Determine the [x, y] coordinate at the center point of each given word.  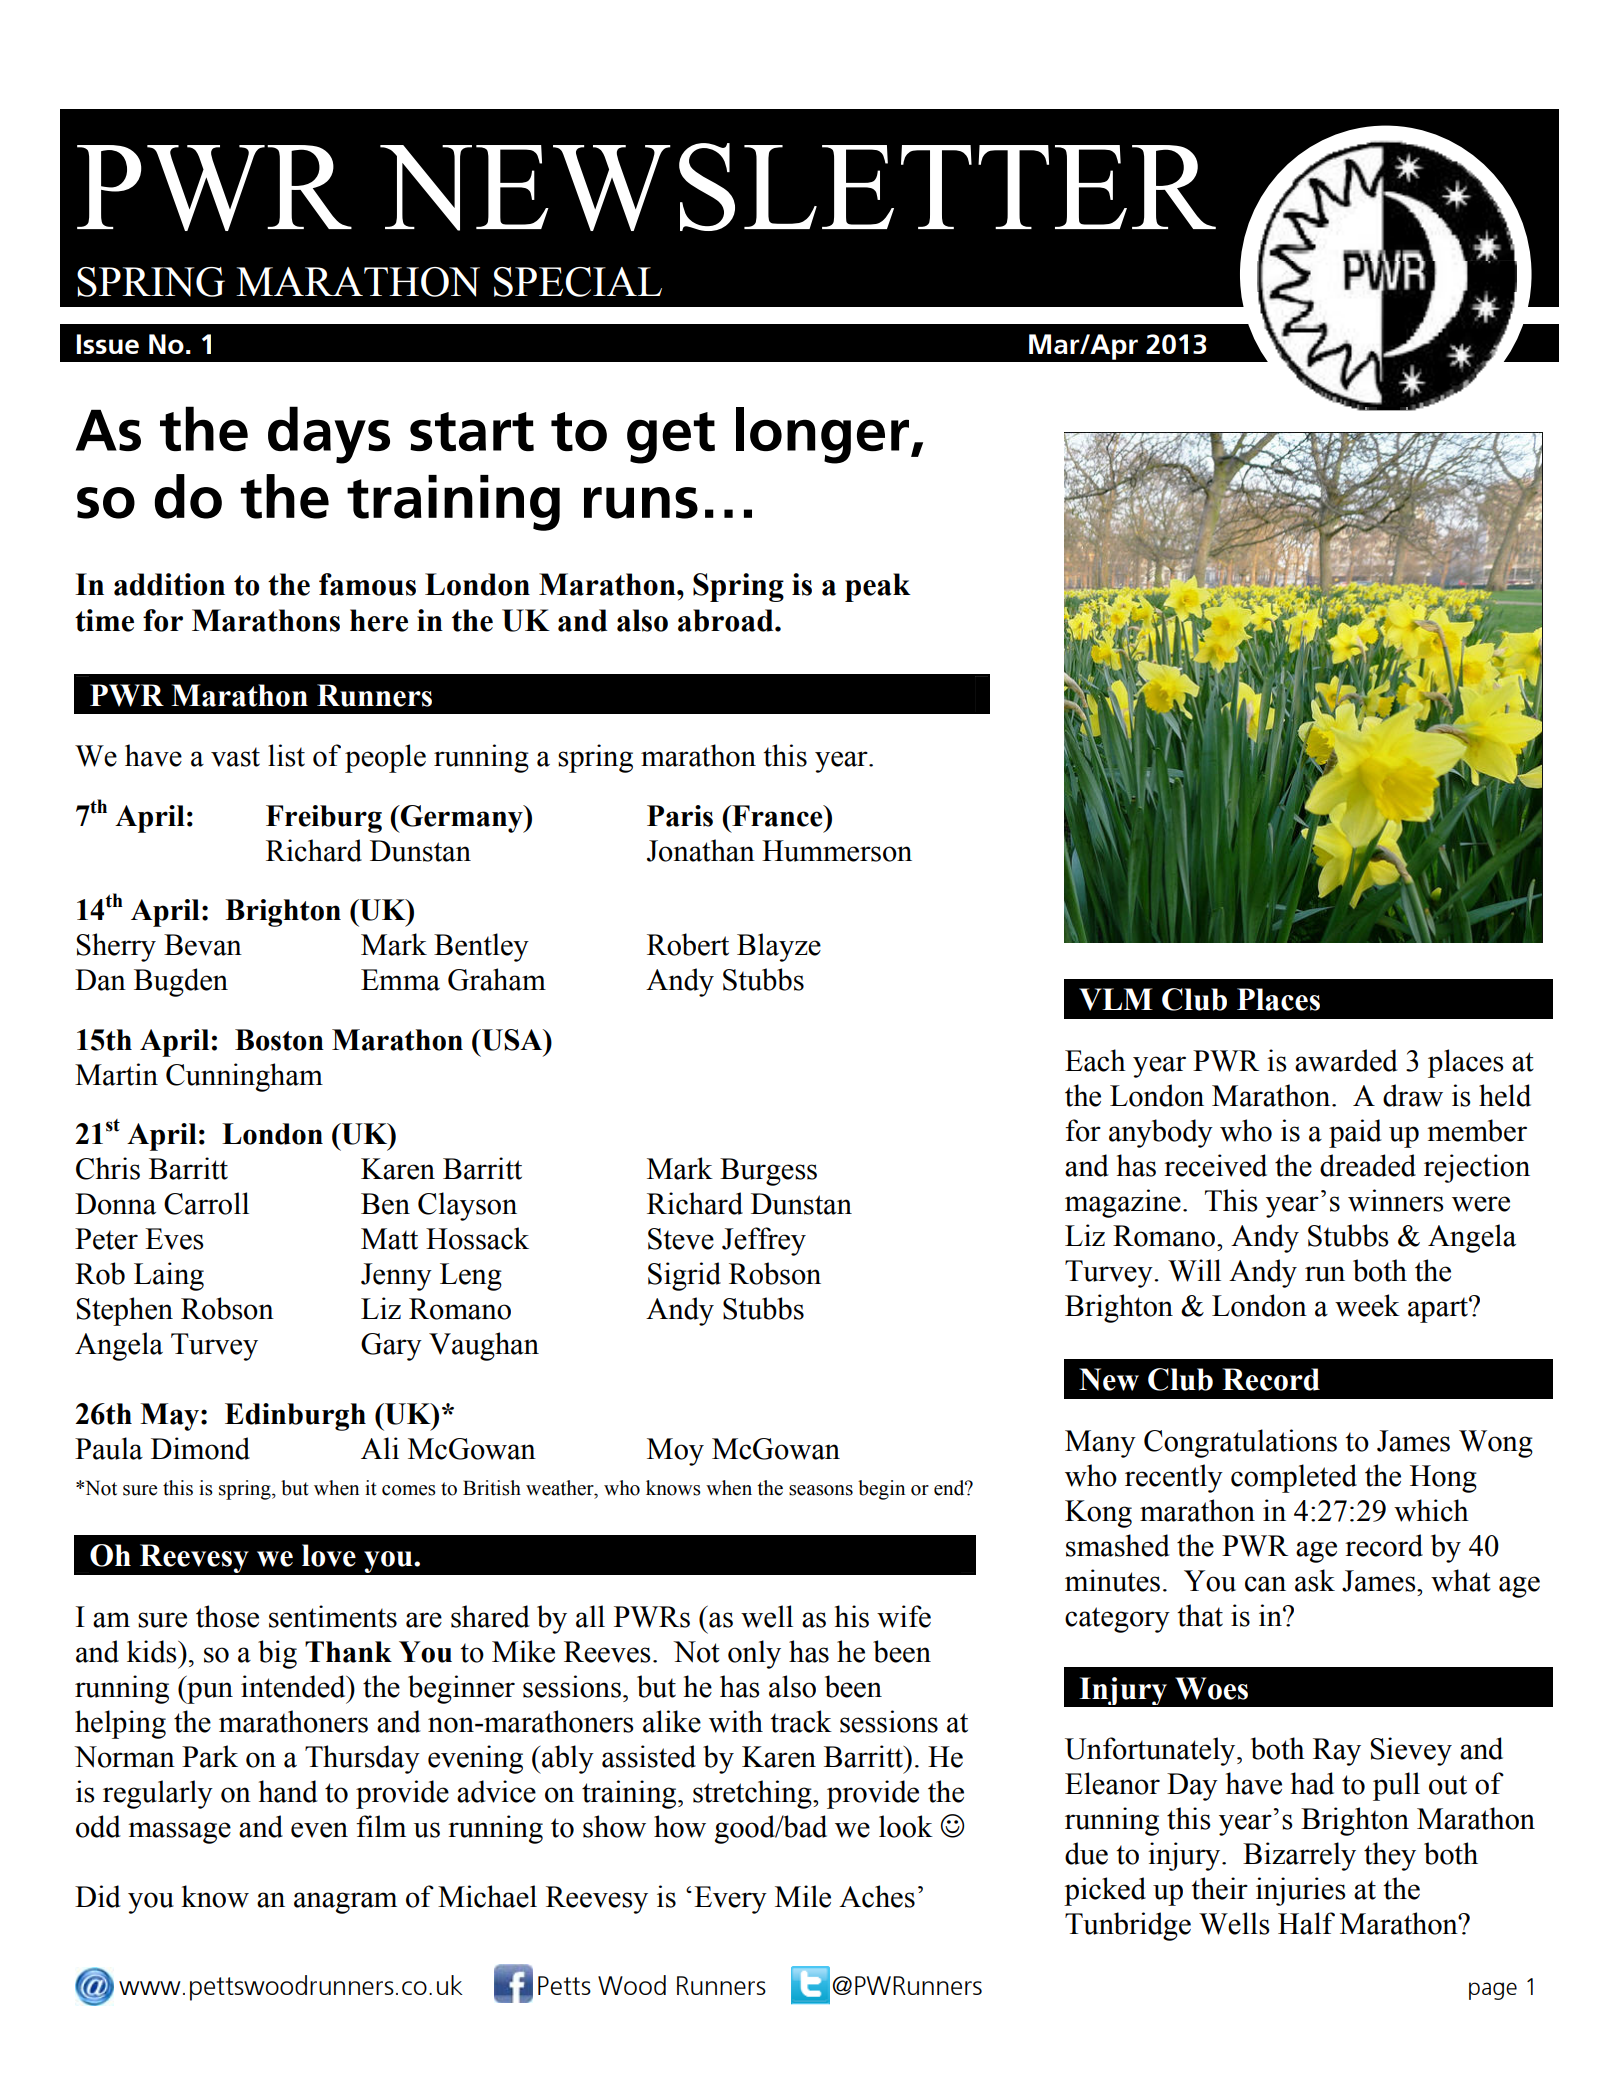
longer [822, 435]
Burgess [768, 1172]
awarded [1346, 1060]
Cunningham [244, 1077]
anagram [345, 1903]
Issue [107, 344]
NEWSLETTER [798, 187]
